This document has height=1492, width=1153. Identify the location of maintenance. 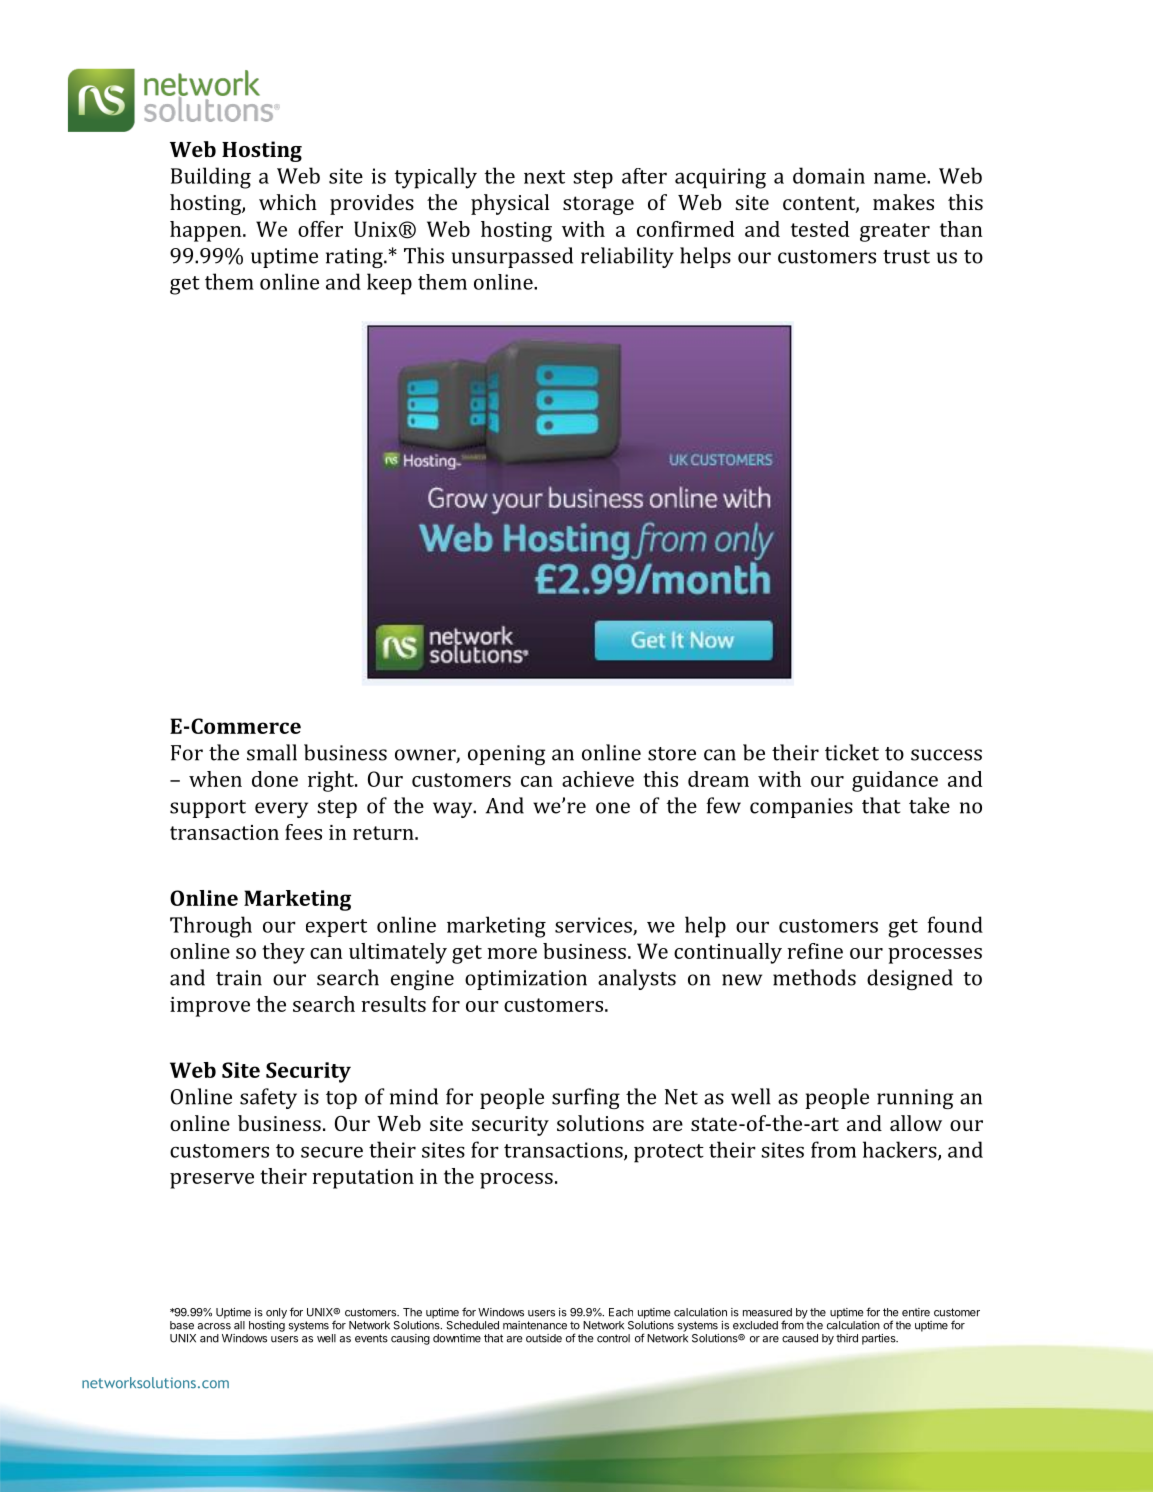
(535, 1325).
